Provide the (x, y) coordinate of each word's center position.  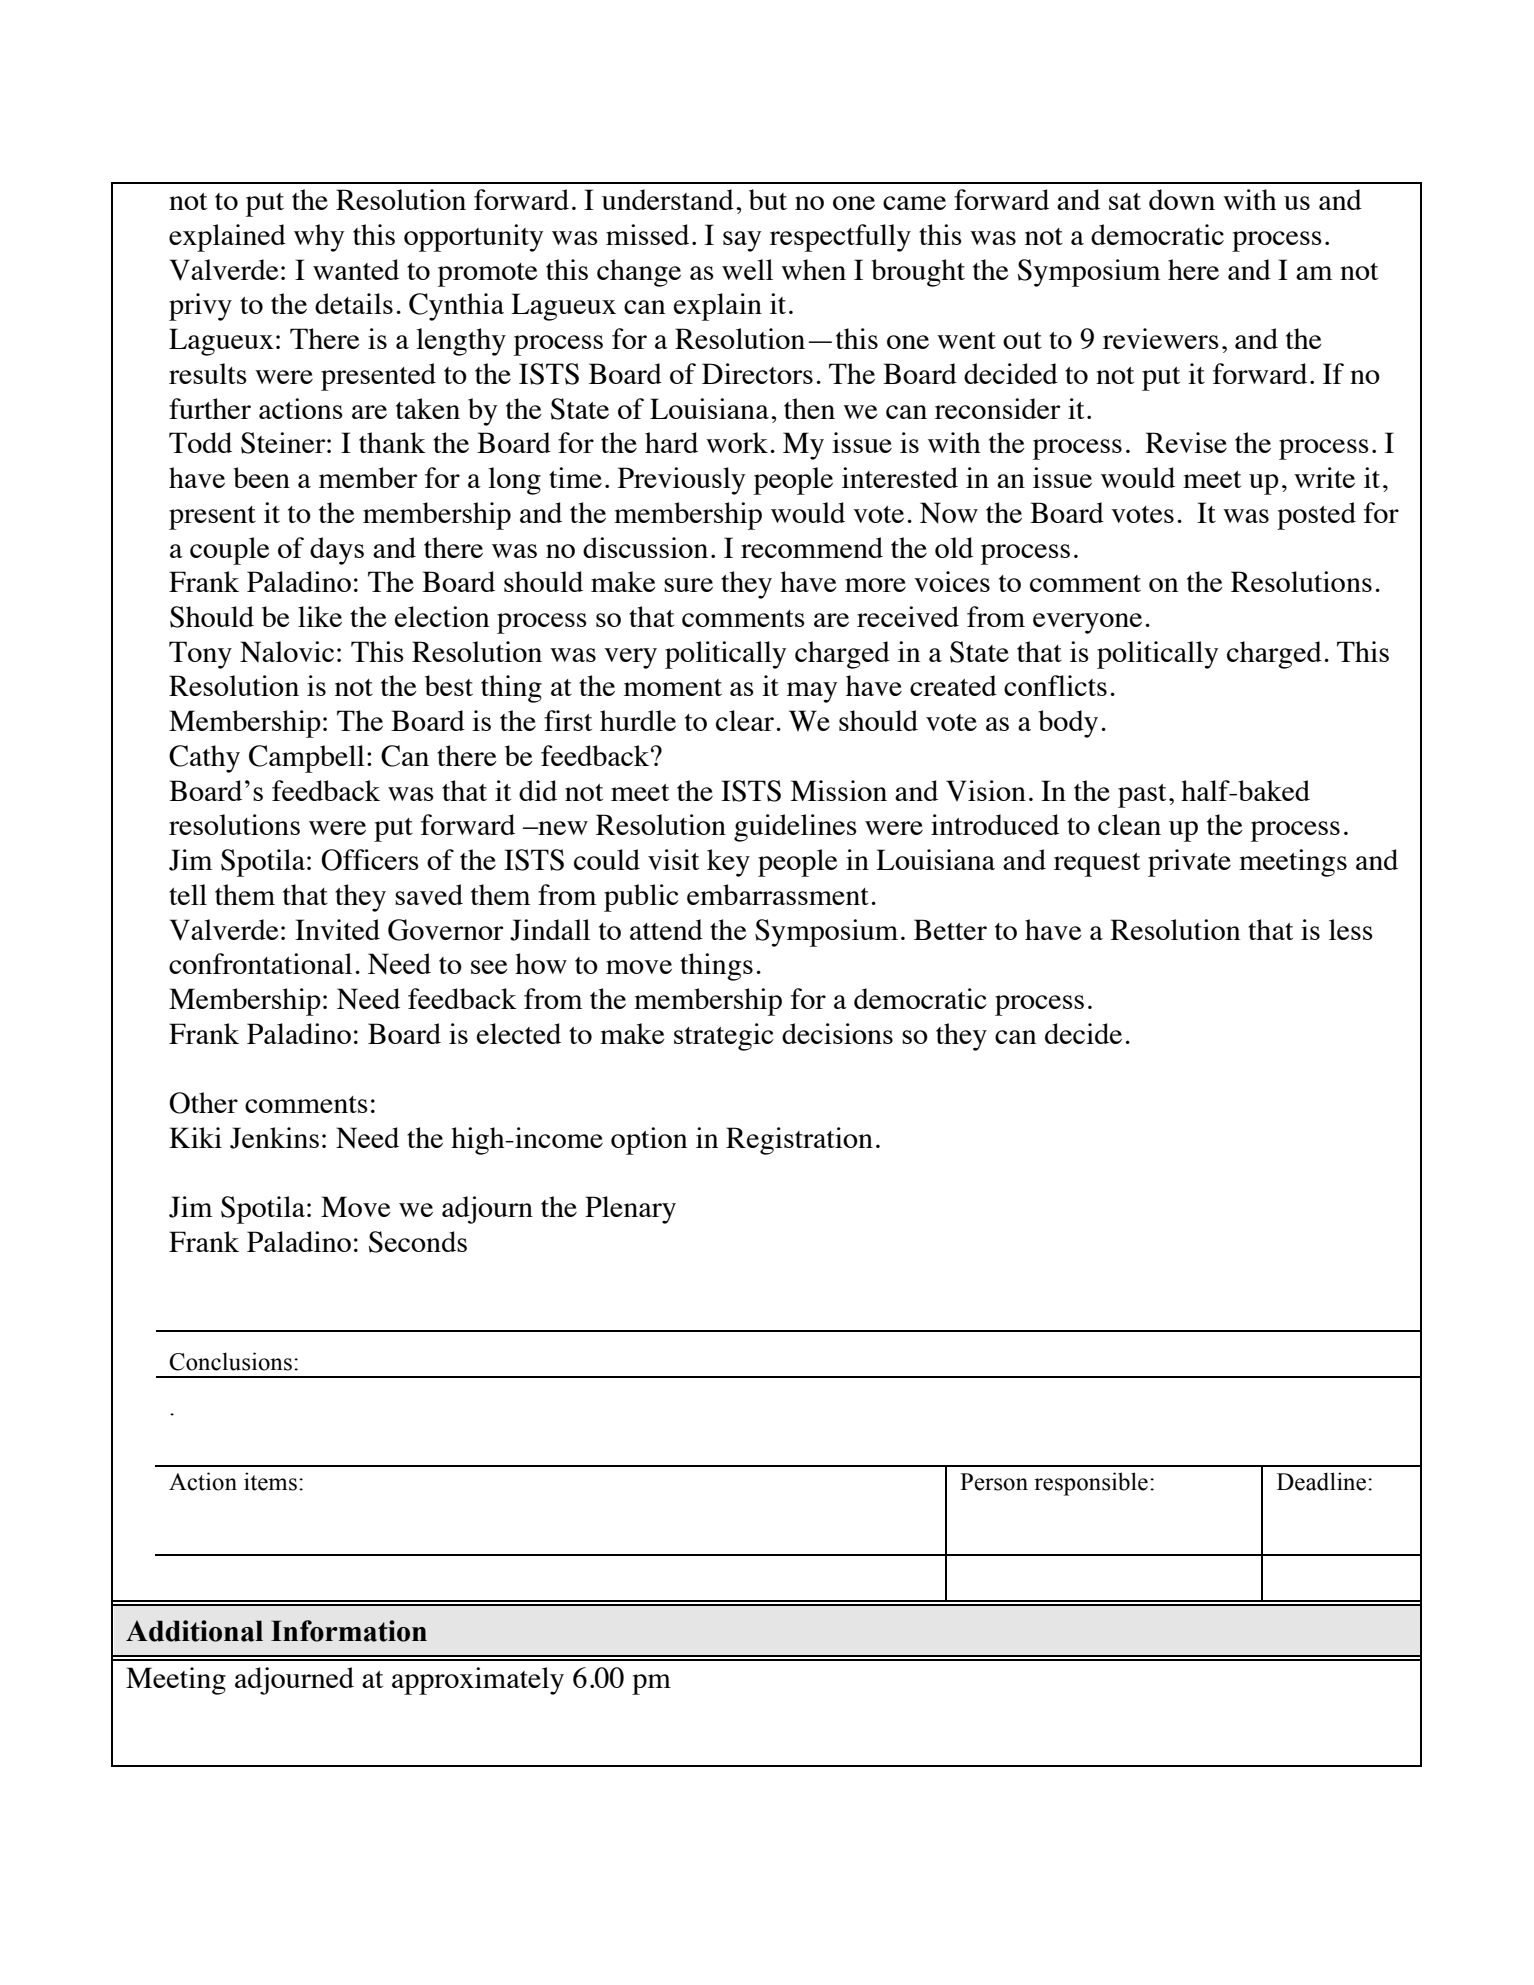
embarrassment (778, 894)
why (319, 238)
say (742, 241)
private (1189, 863)
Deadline (1323, 1481)
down (1182, 199)
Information (349, 1631)
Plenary (630, 1210)
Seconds (418, 1242)
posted (1316, 516)
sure (688, 585)
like (320, 616)
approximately (478, 1681)
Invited (337, 929)
